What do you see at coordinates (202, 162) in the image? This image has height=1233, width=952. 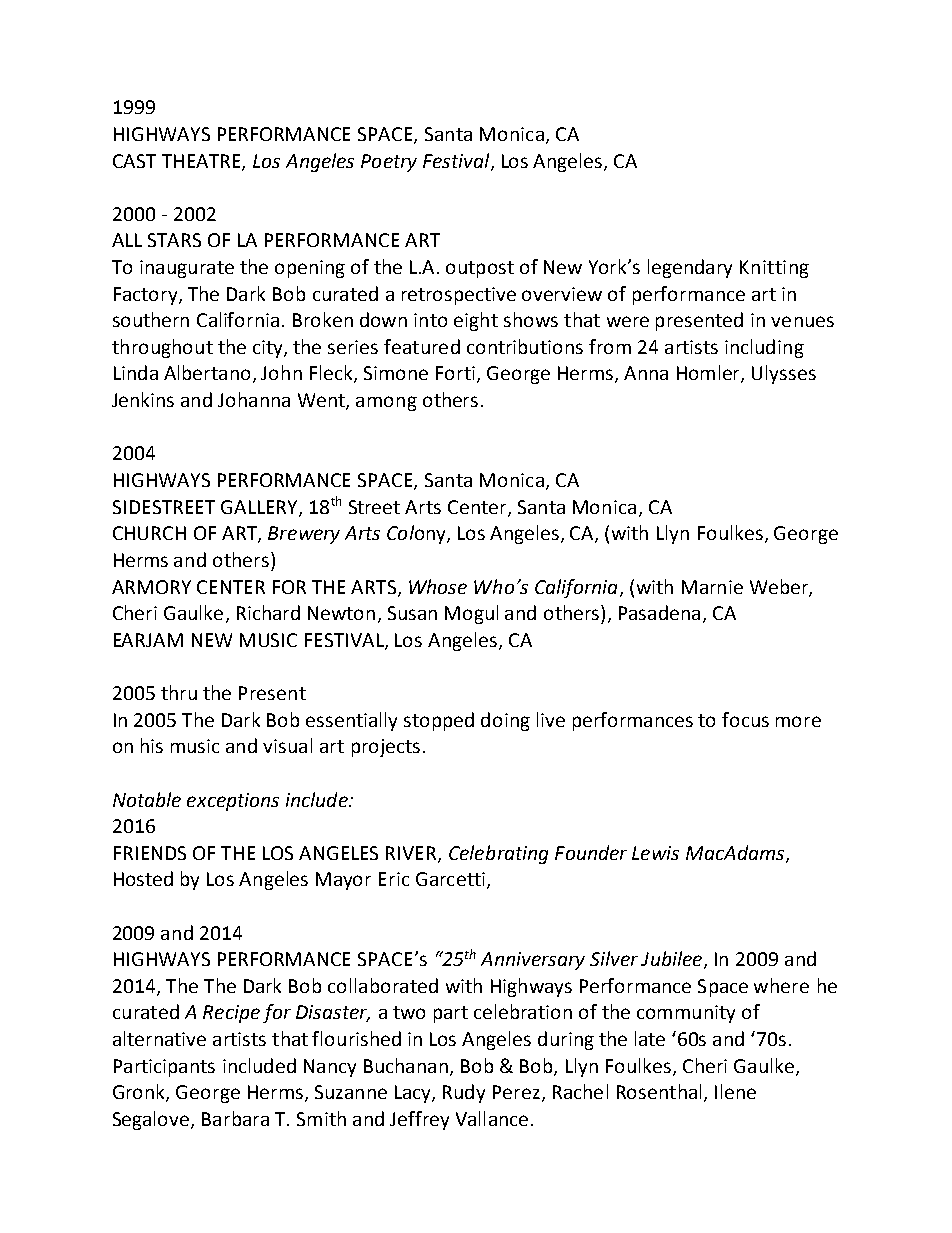 I see `THEATRE` at bounding box center [202, 162].
